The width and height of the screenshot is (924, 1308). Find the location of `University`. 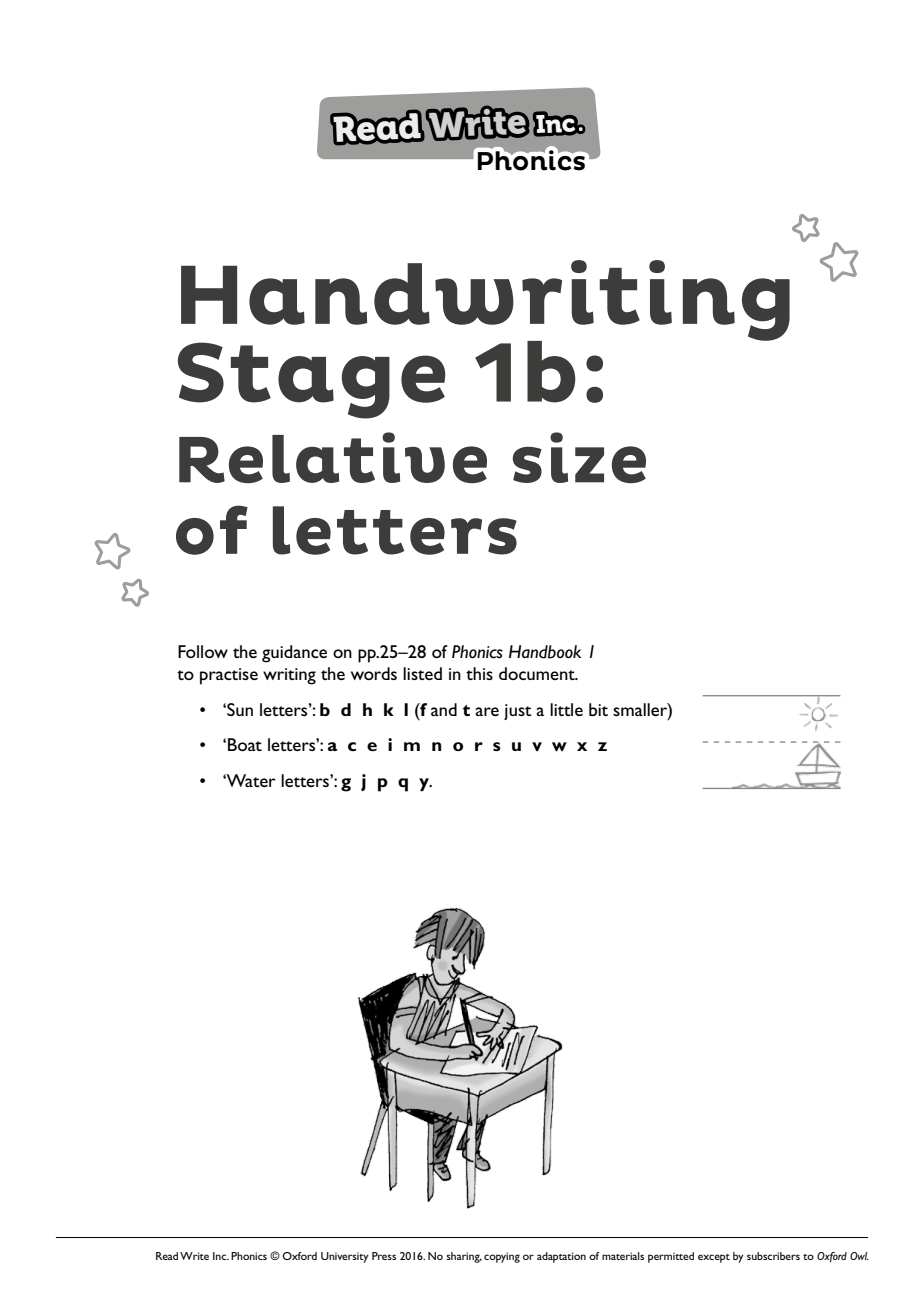

University is located at coordinates (345, 1257).
